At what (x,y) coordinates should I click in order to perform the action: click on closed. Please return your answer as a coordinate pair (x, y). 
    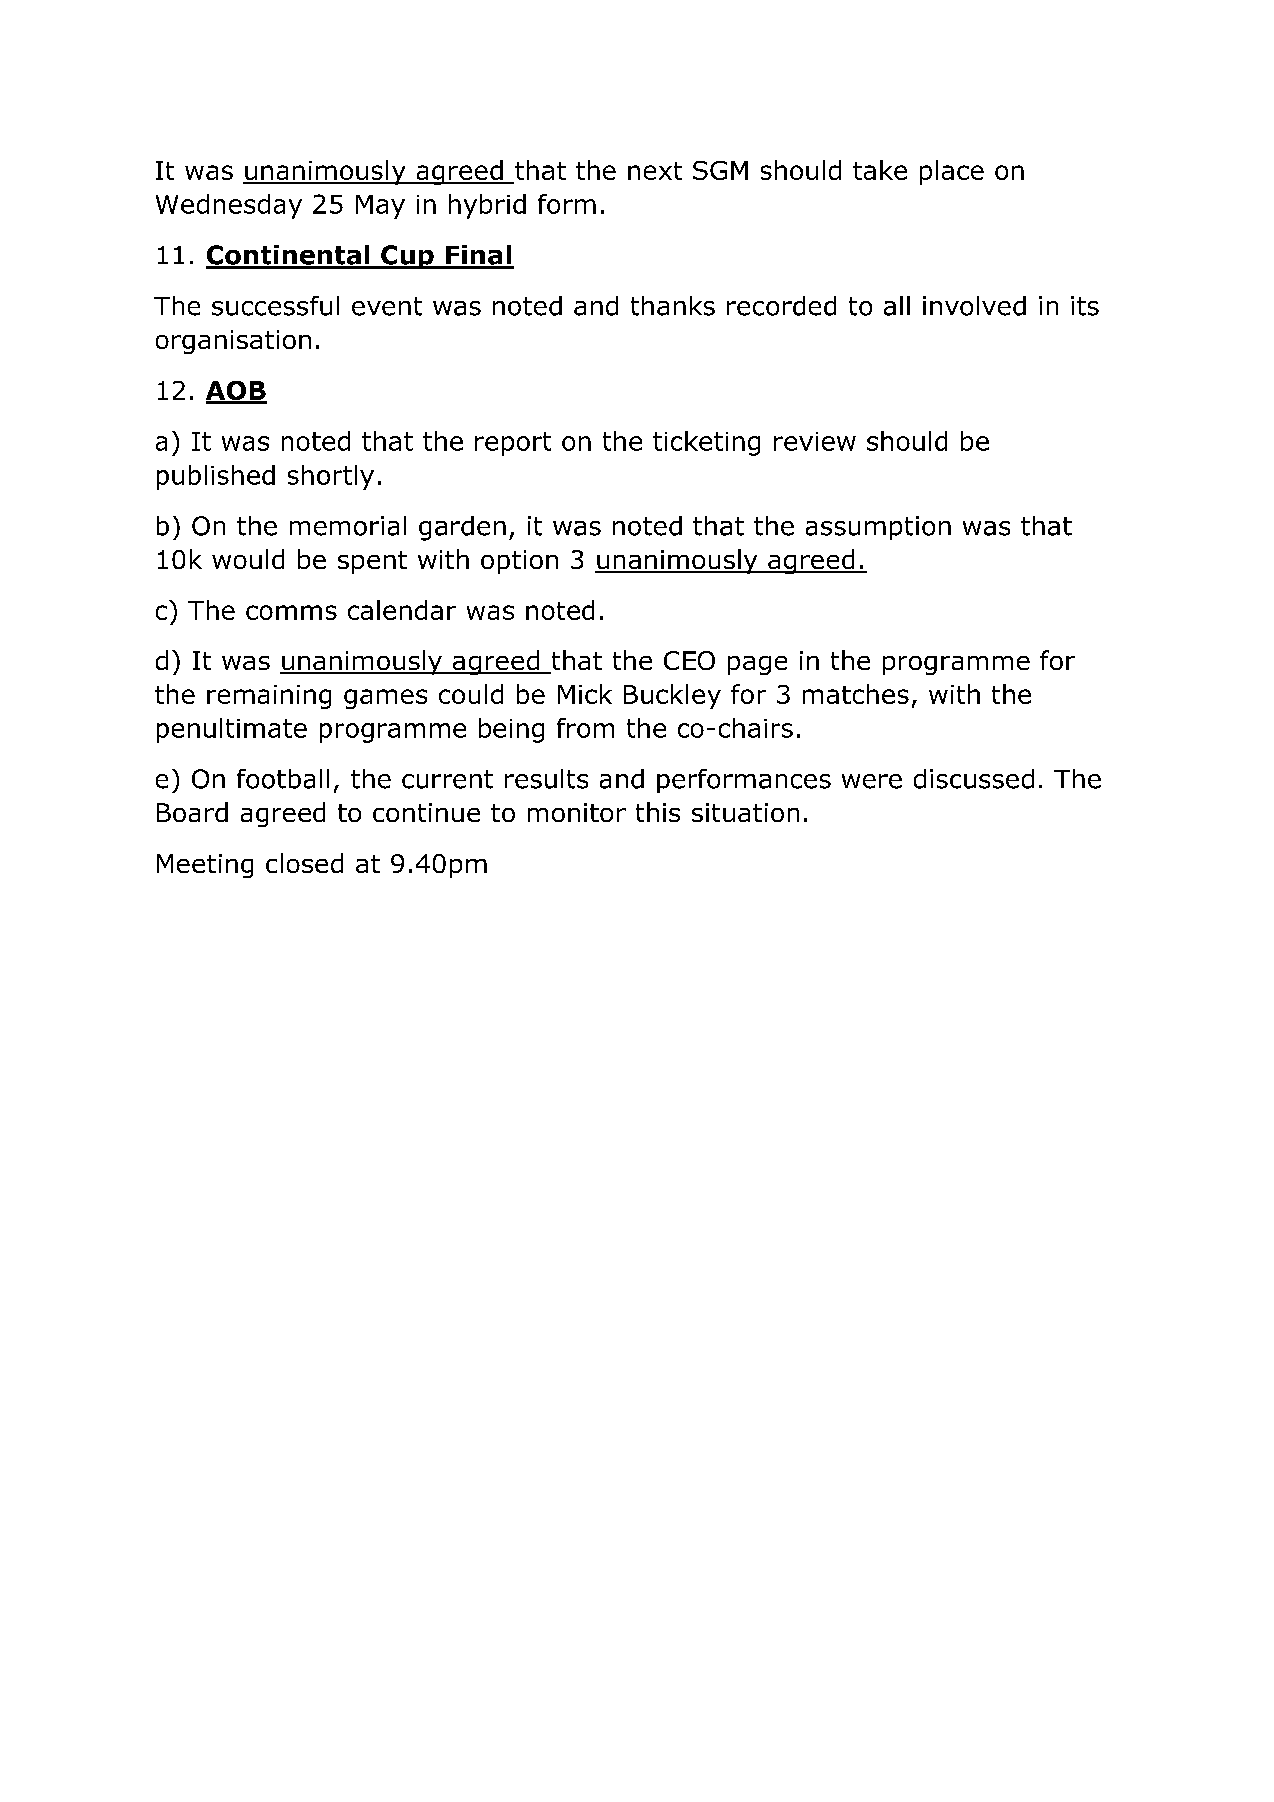
    Looking at the image, I should click on (304, 863).
